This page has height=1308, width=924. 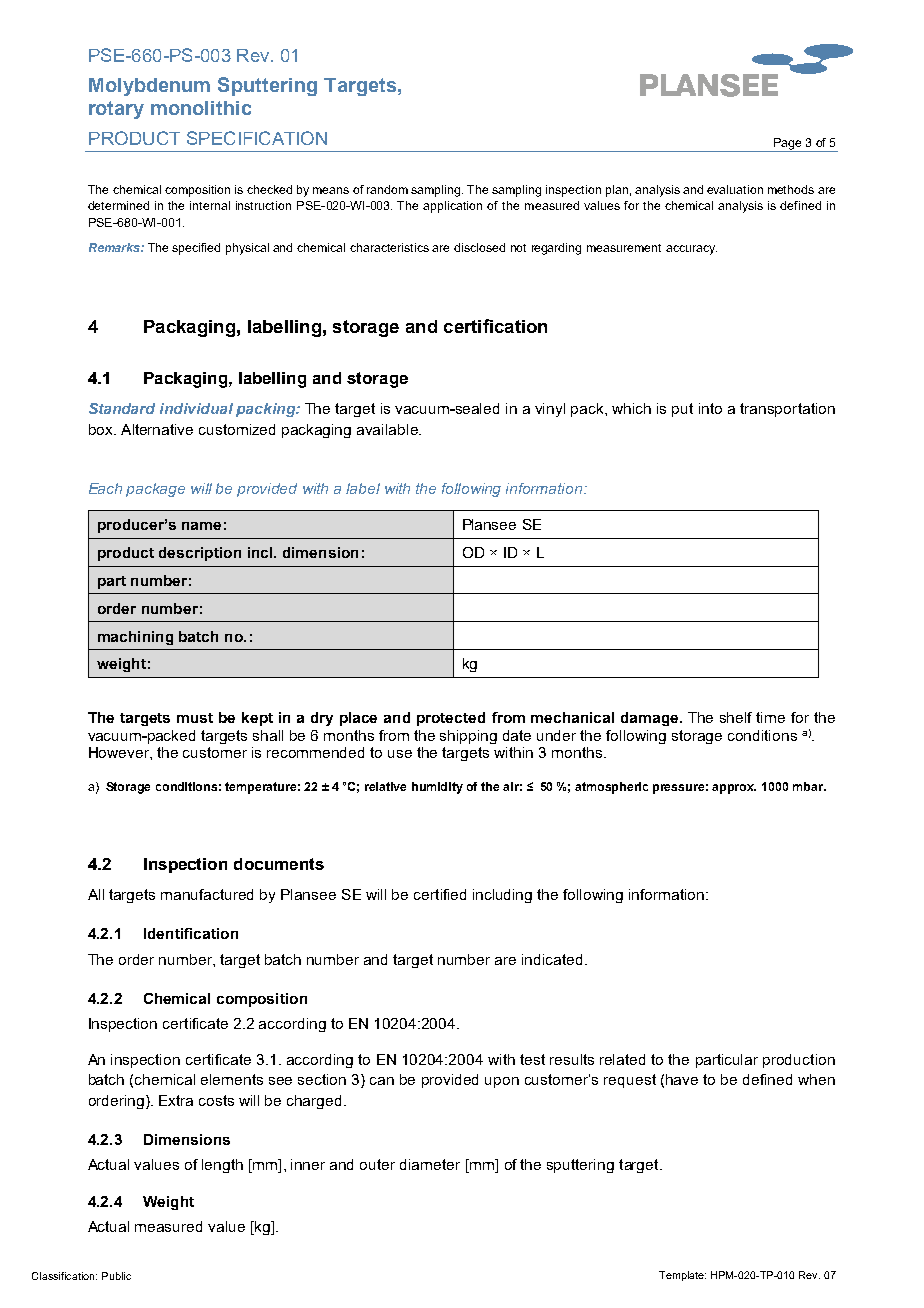 What do you see at coordinates (116, 1276) in the page?
I see `Public` at bounding box center [116, 1276].
